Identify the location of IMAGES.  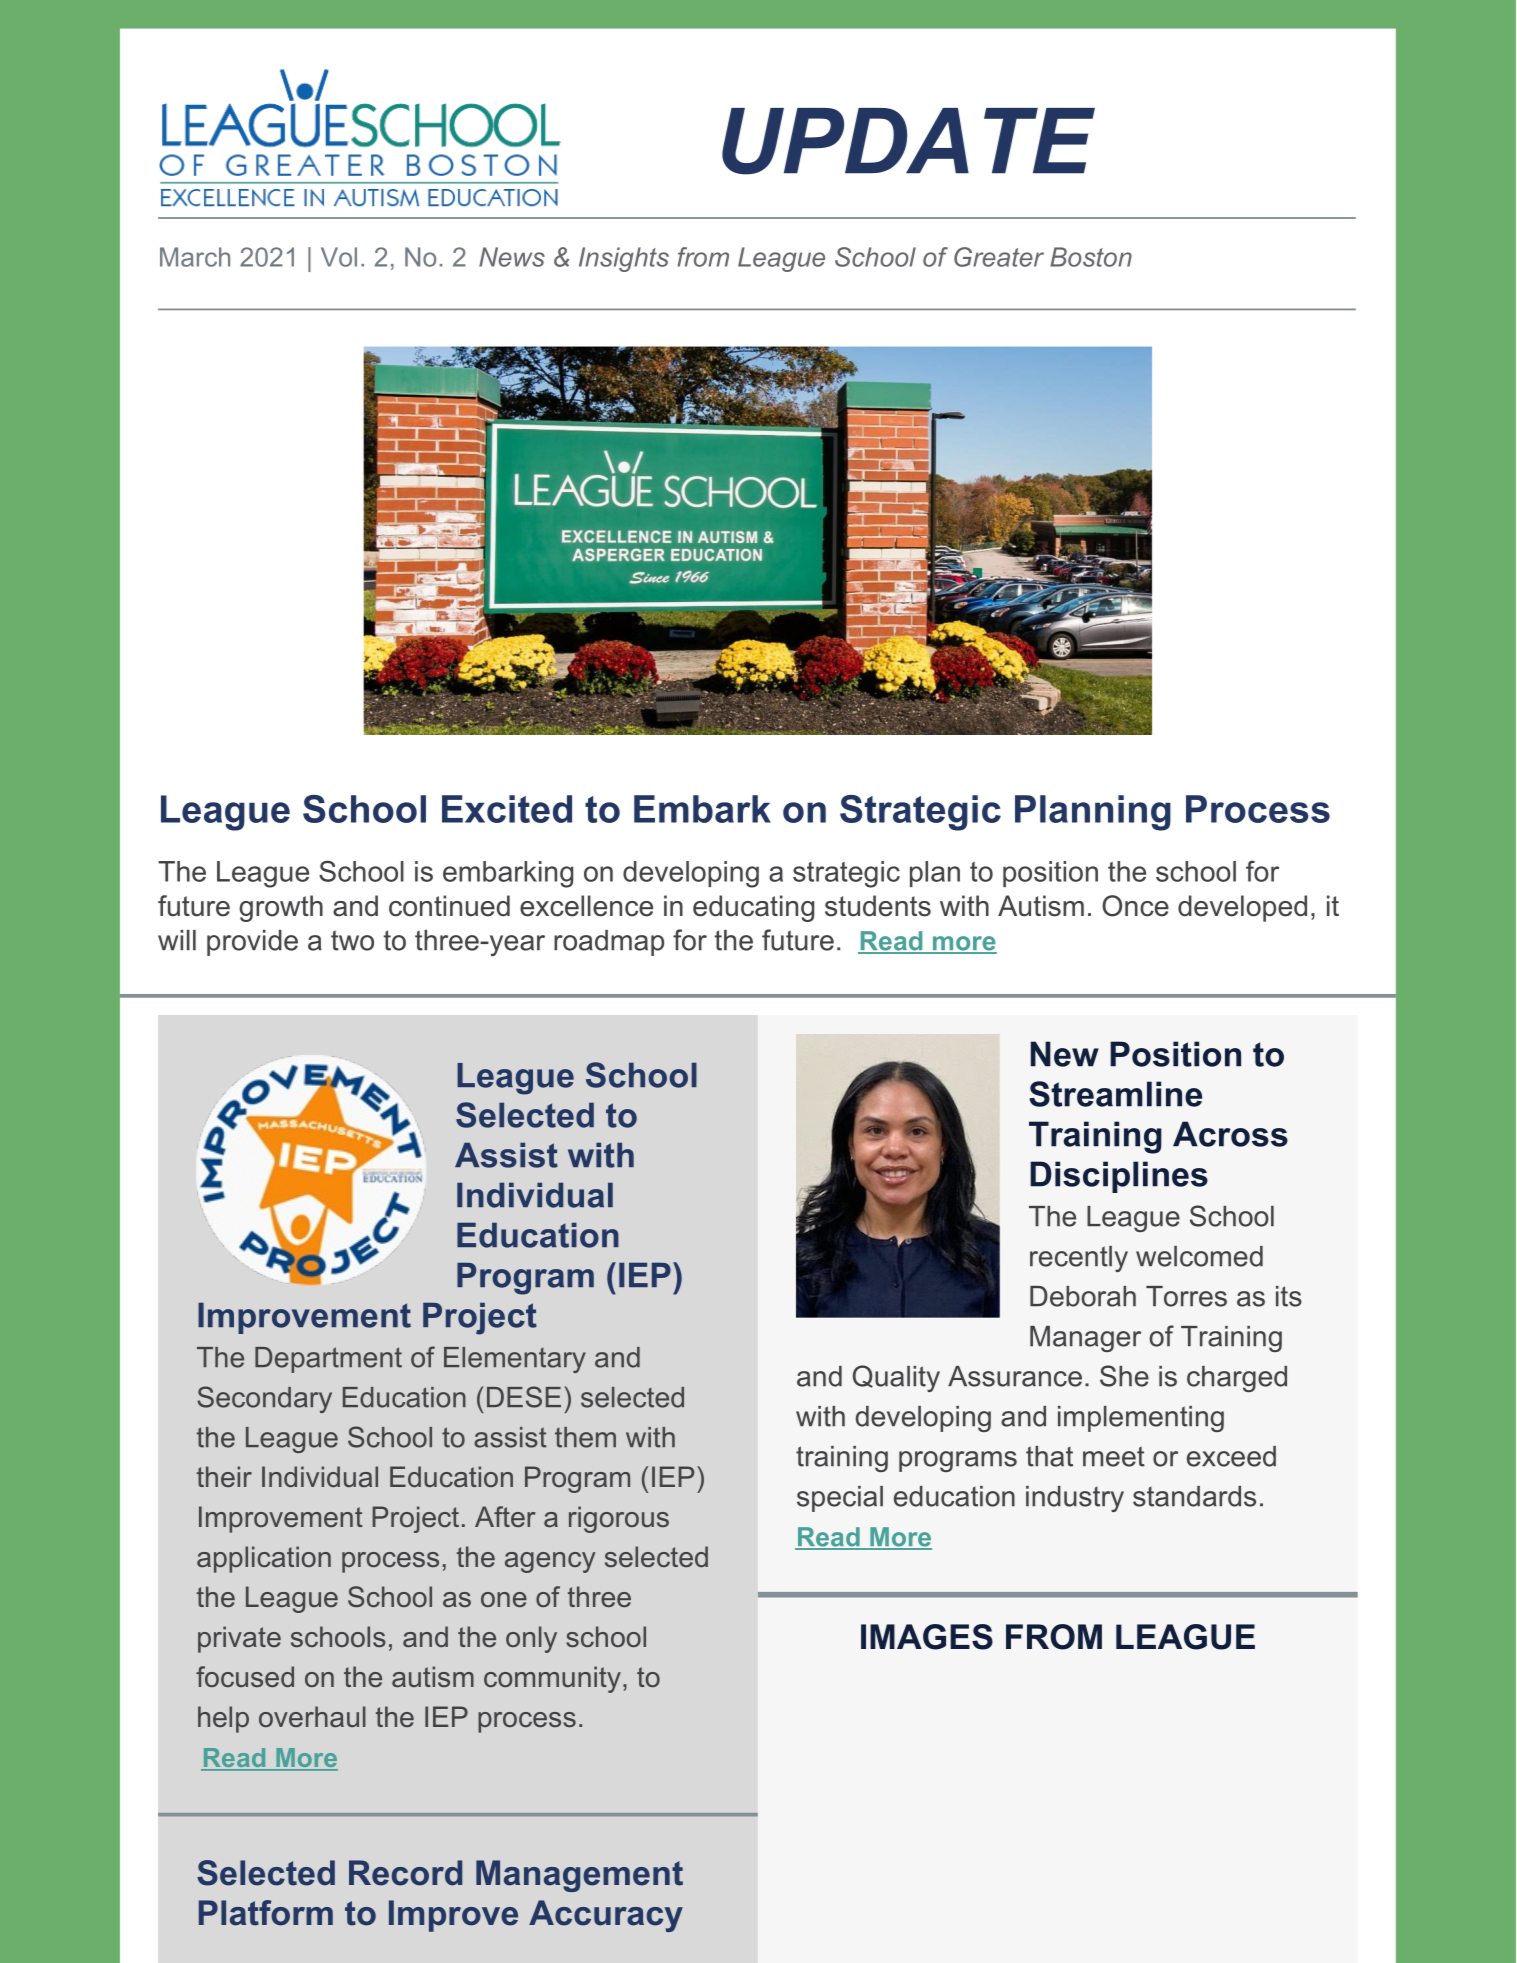
(927, 1637).
